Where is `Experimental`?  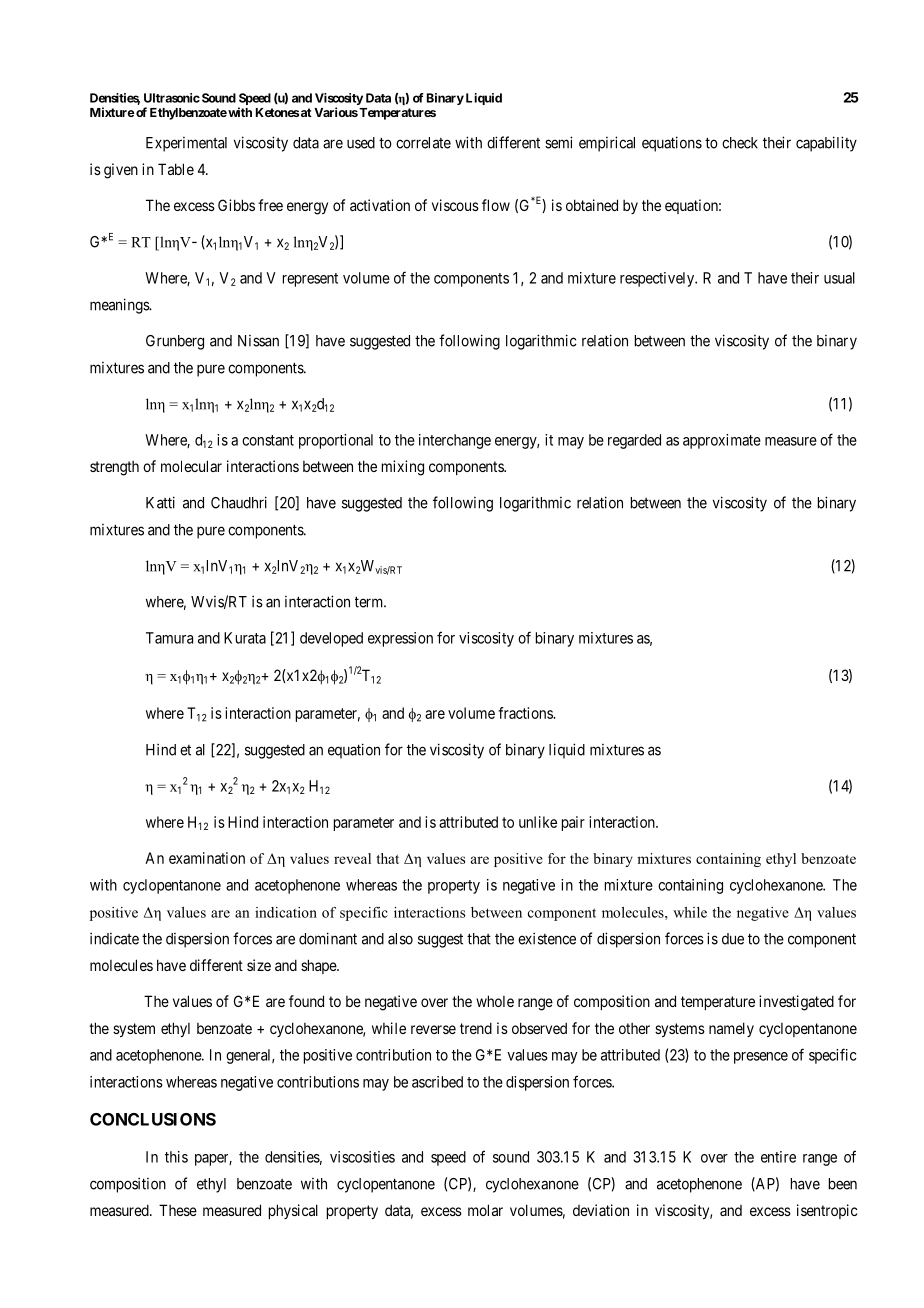
Experimental is located at coordinates (186, 144).
